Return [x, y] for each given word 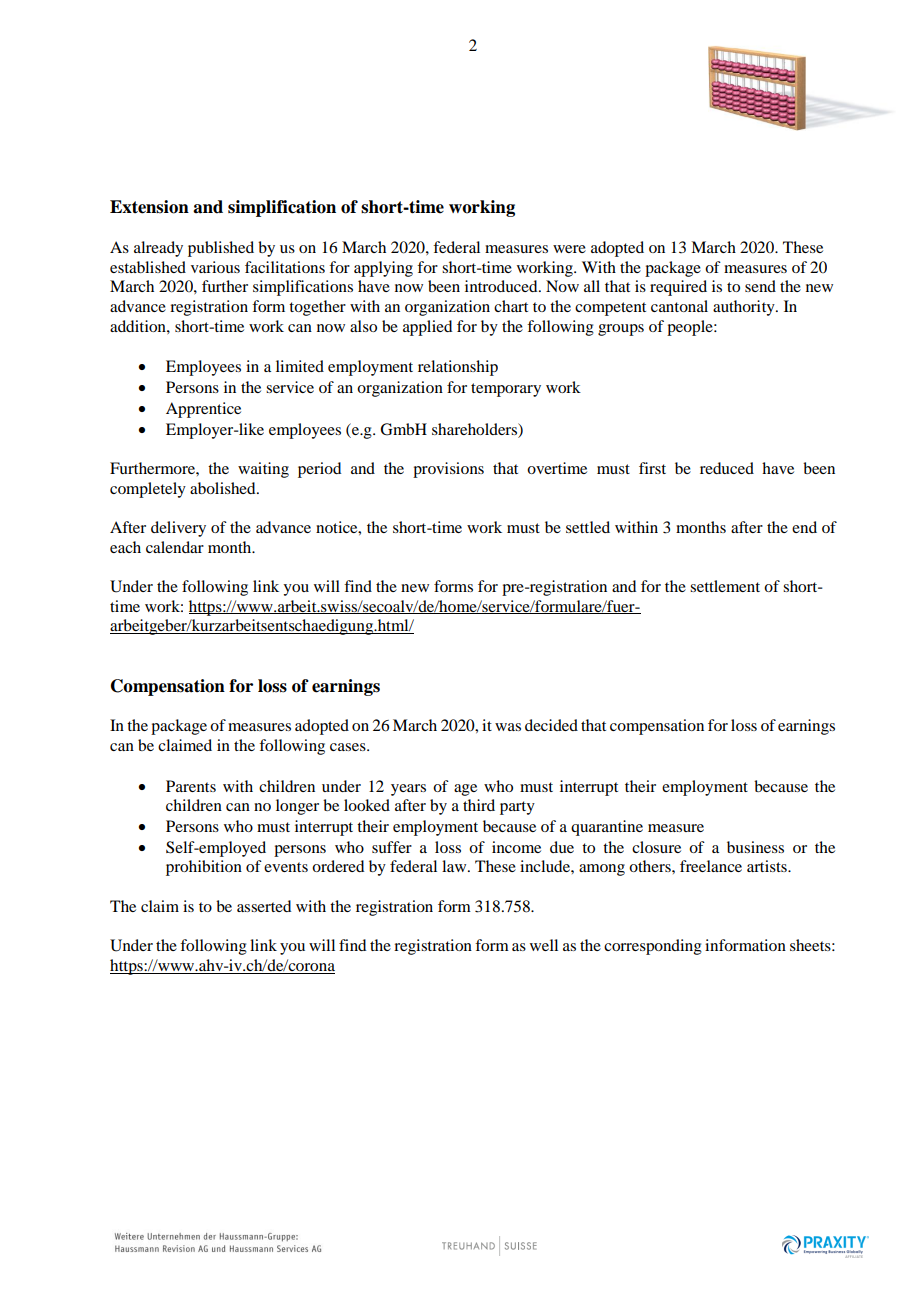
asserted [264, 906]
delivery [178, 529]
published [221, 249]
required [678, 288]
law [455, 866]
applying [383, 269]
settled [588, 527]
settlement [725, 586]
